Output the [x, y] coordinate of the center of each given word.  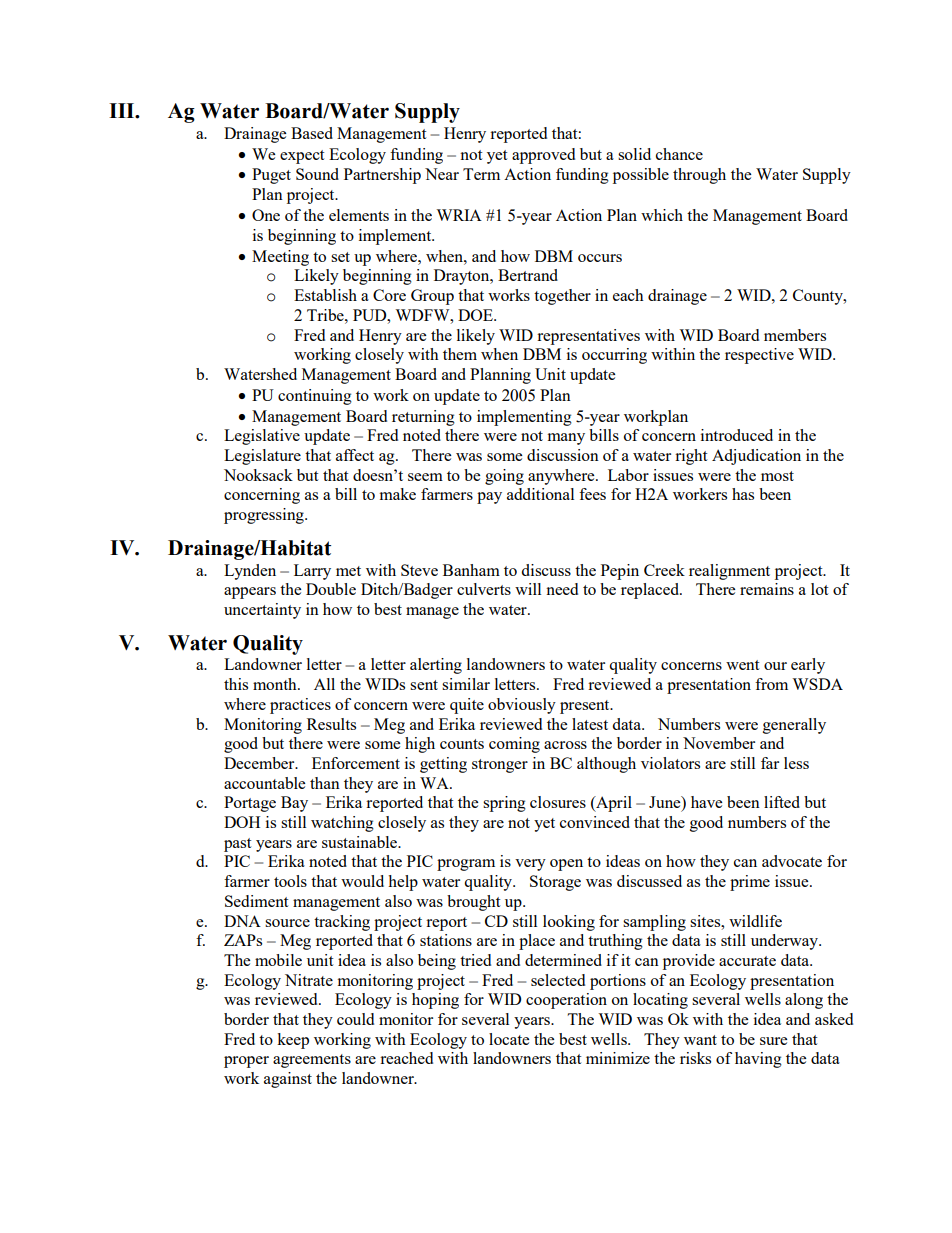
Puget [271, 176]
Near [442, 174]
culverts [484, 589]
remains [767, 589]
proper [246, 1062]
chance [679, 154]
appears [250, 593]
